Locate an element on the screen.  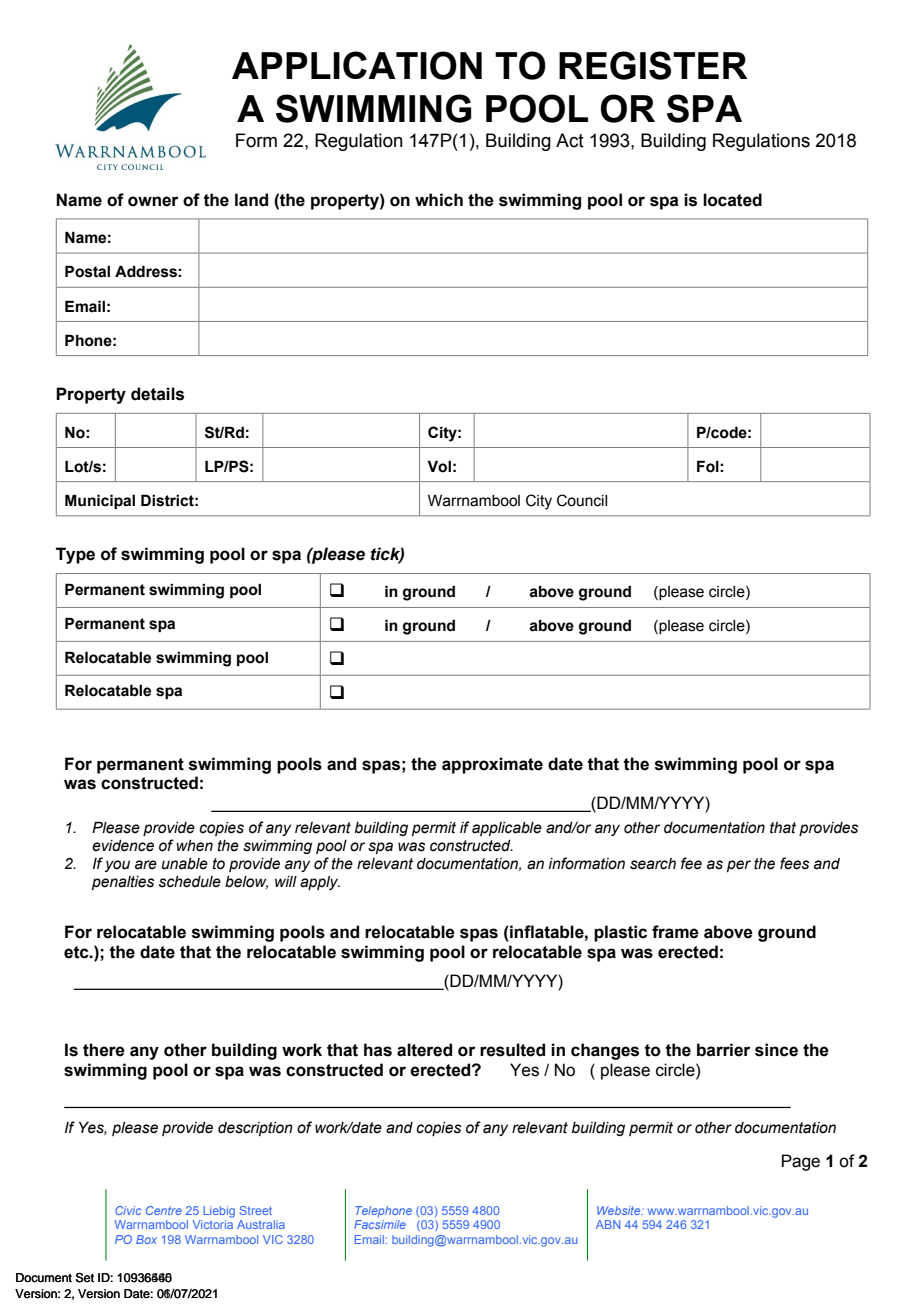
when is located at coordinates (195, 846).
